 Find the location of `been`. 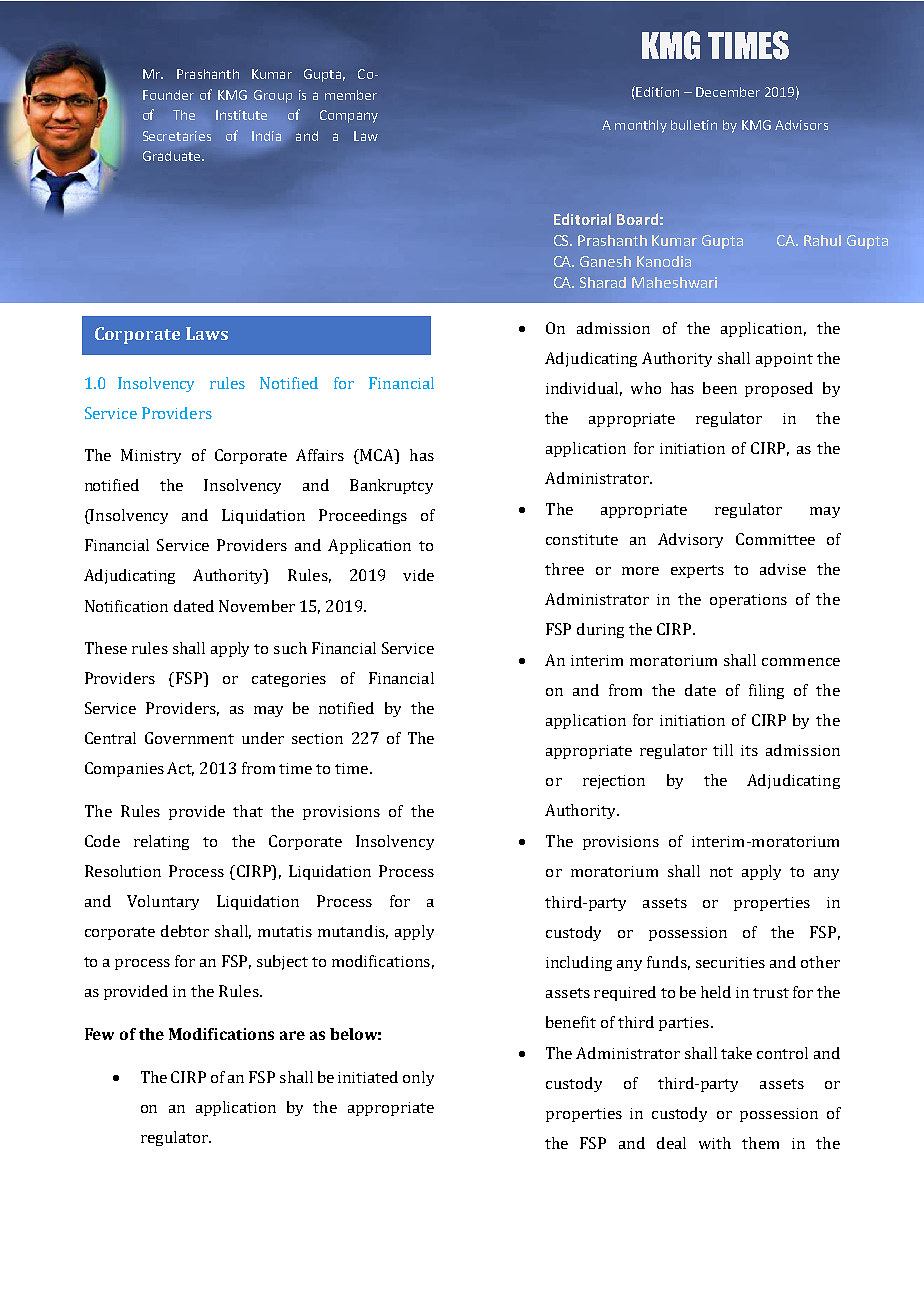

been is located at coordinates (720, 388).
